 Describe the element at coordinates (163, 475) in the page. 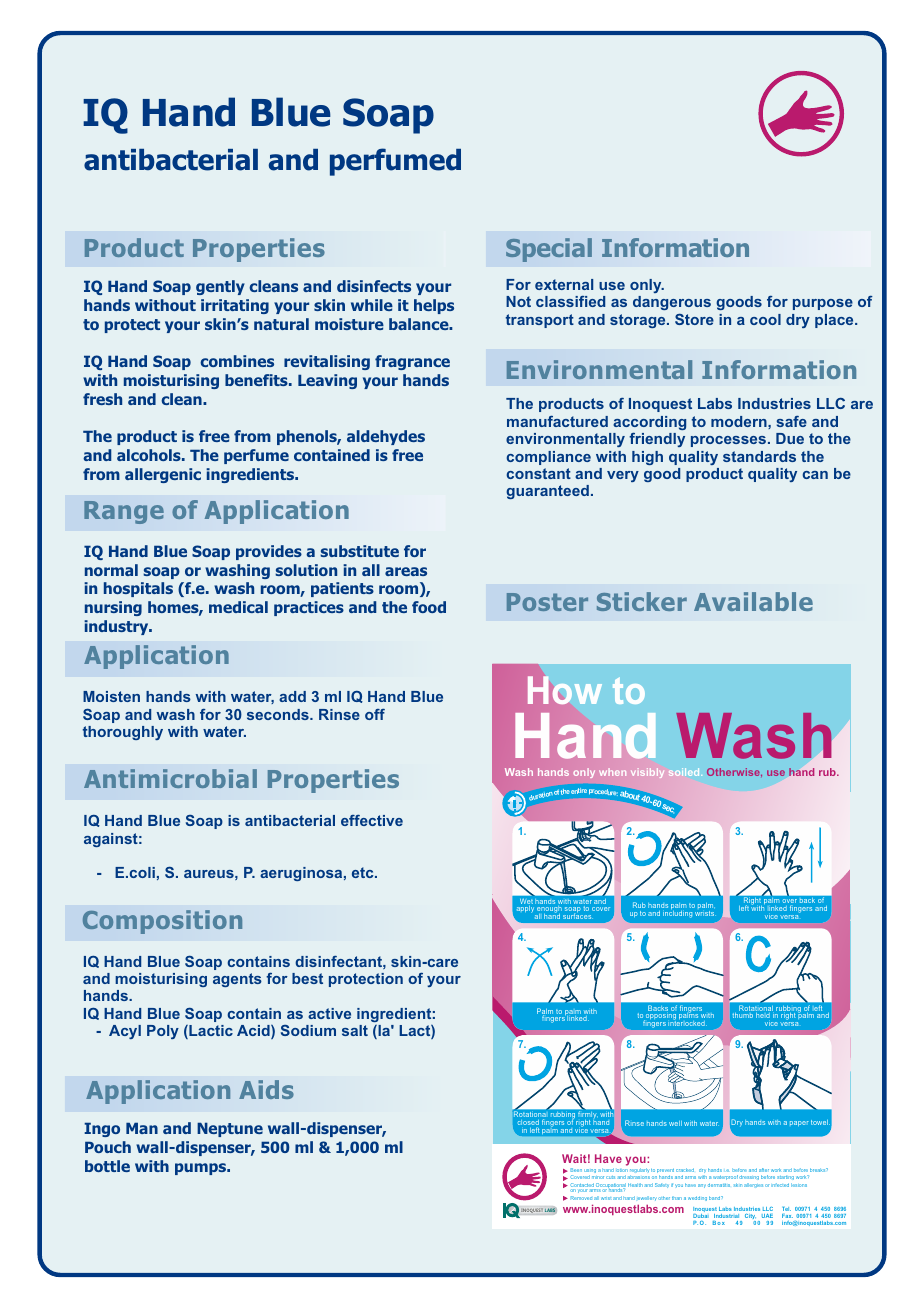

I see `allergenic` at that location.
